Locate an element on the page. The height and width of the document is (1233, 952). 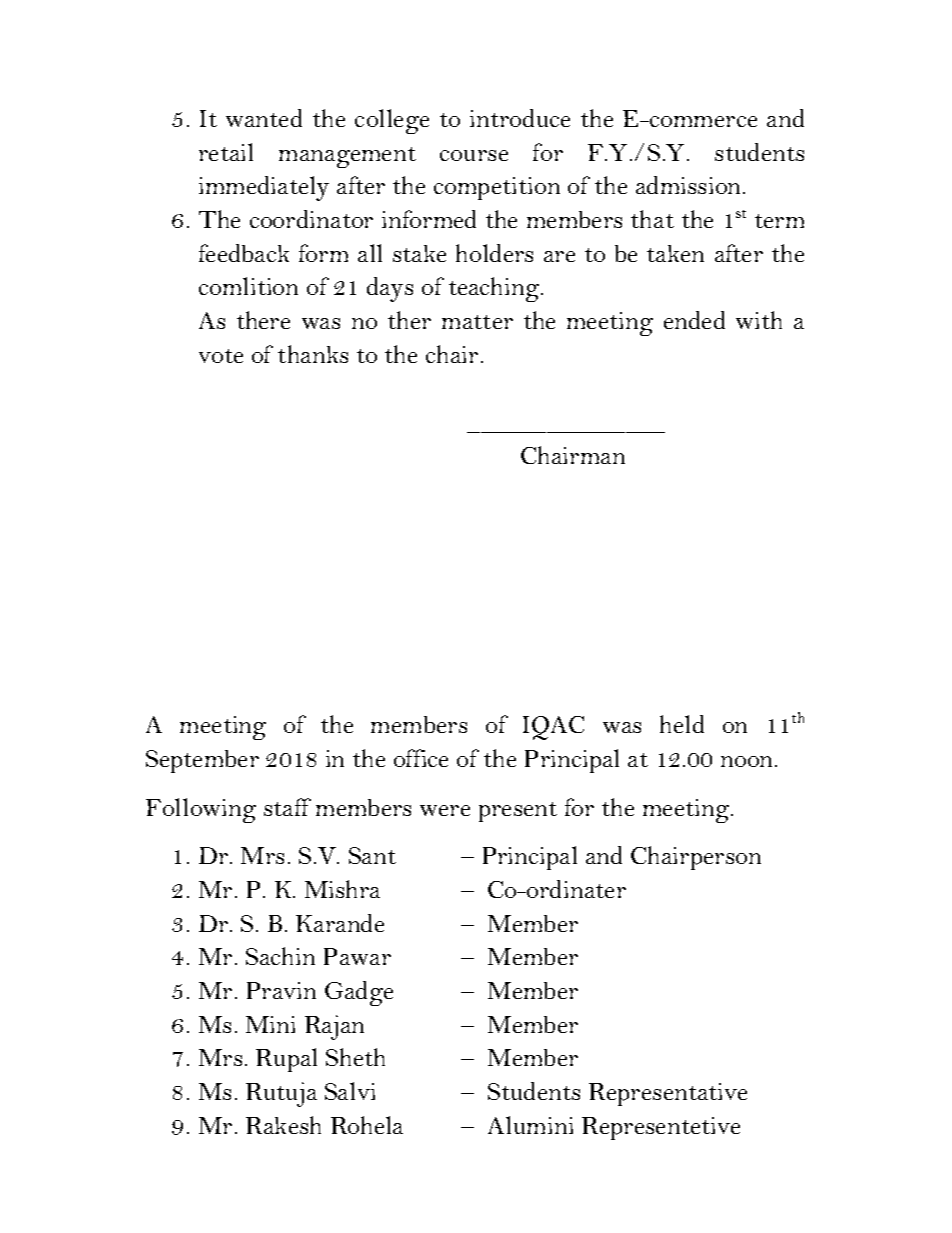
matter is located at coordinates (477, 322).
